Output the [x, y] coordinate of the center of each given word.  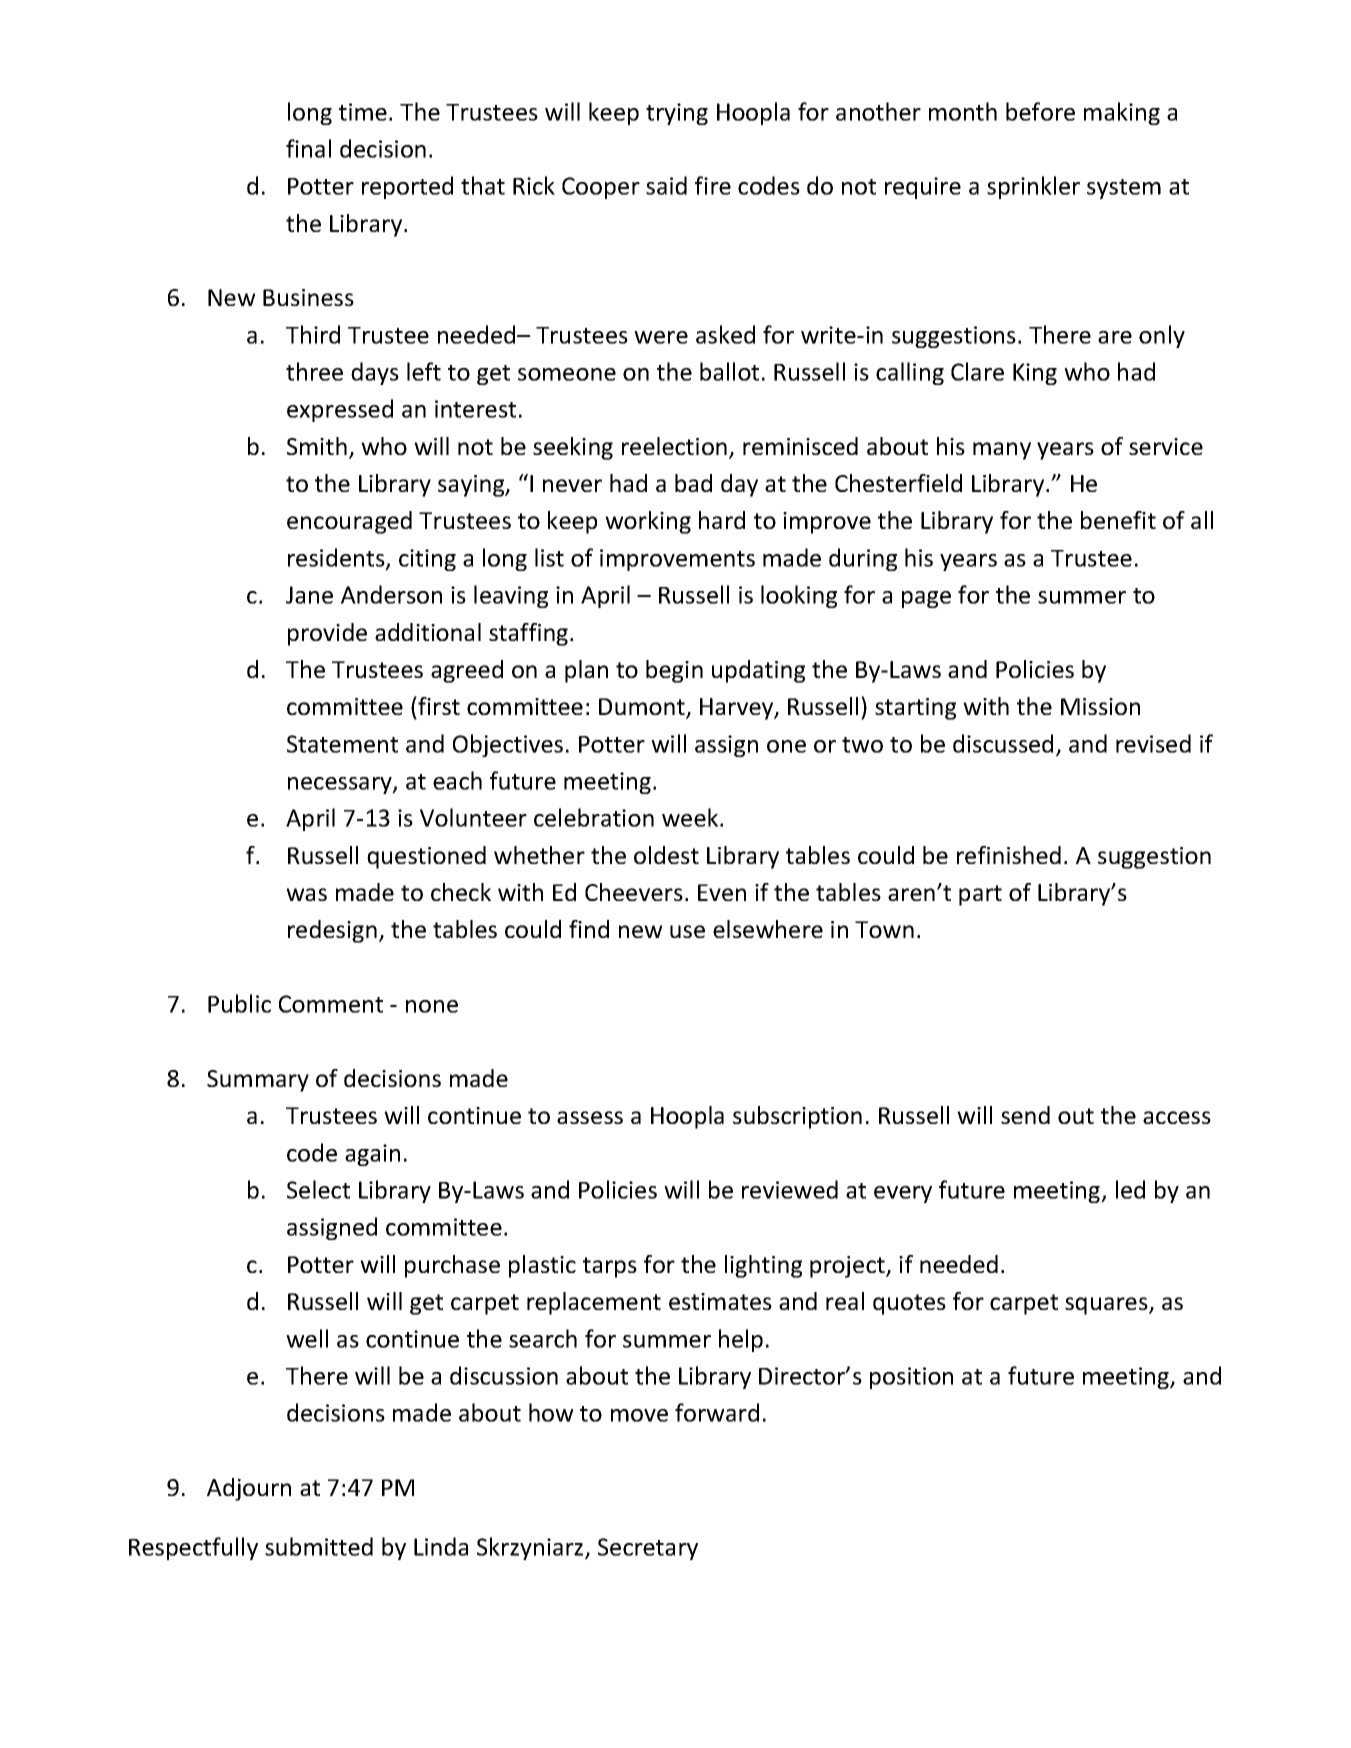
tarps [610, 1267]
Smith [317, 446]
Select [318, 1189]
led [1130, 1189]
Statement [342, 744]
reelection [674, 446]
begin [674, 671]
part [980, 895]
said [666, 185]
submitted [319, 1546]
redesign [332, 931]
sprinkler [1033, 187]
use [687, 931]
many [1002, 451]
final [308, 148]
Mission [1100, 706]
